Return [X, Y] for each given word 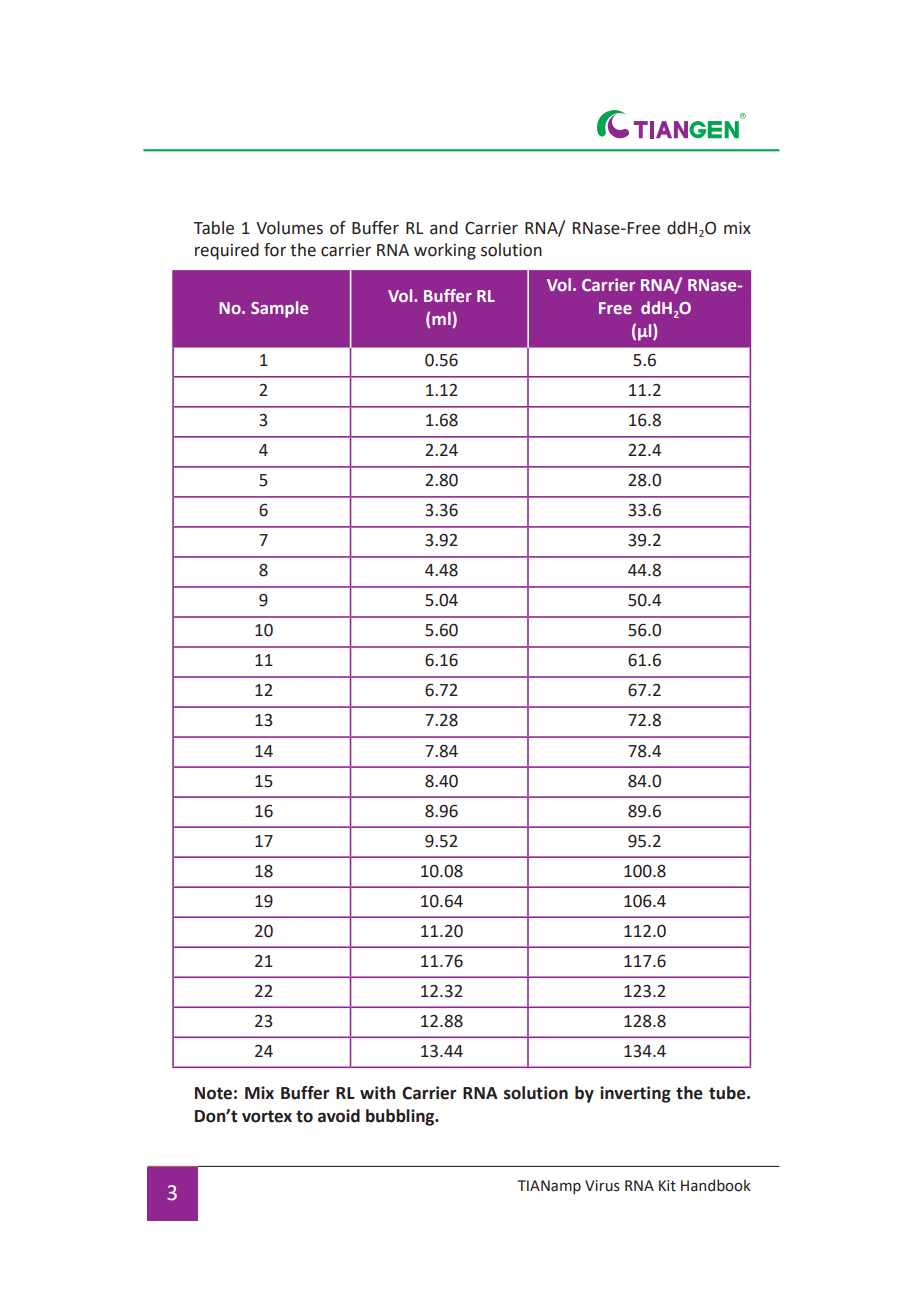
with [377, 1093]
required [227, 251]
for [275, 250]
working [445, 251]
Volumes [289, 228]
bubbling [401, 1117]
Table [213, 228]
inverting [635, 1094]
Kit [667, 1186]
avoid [339, 1116]
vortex [267, 1116]
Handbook [716, 1185]
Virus [602, 1186]
